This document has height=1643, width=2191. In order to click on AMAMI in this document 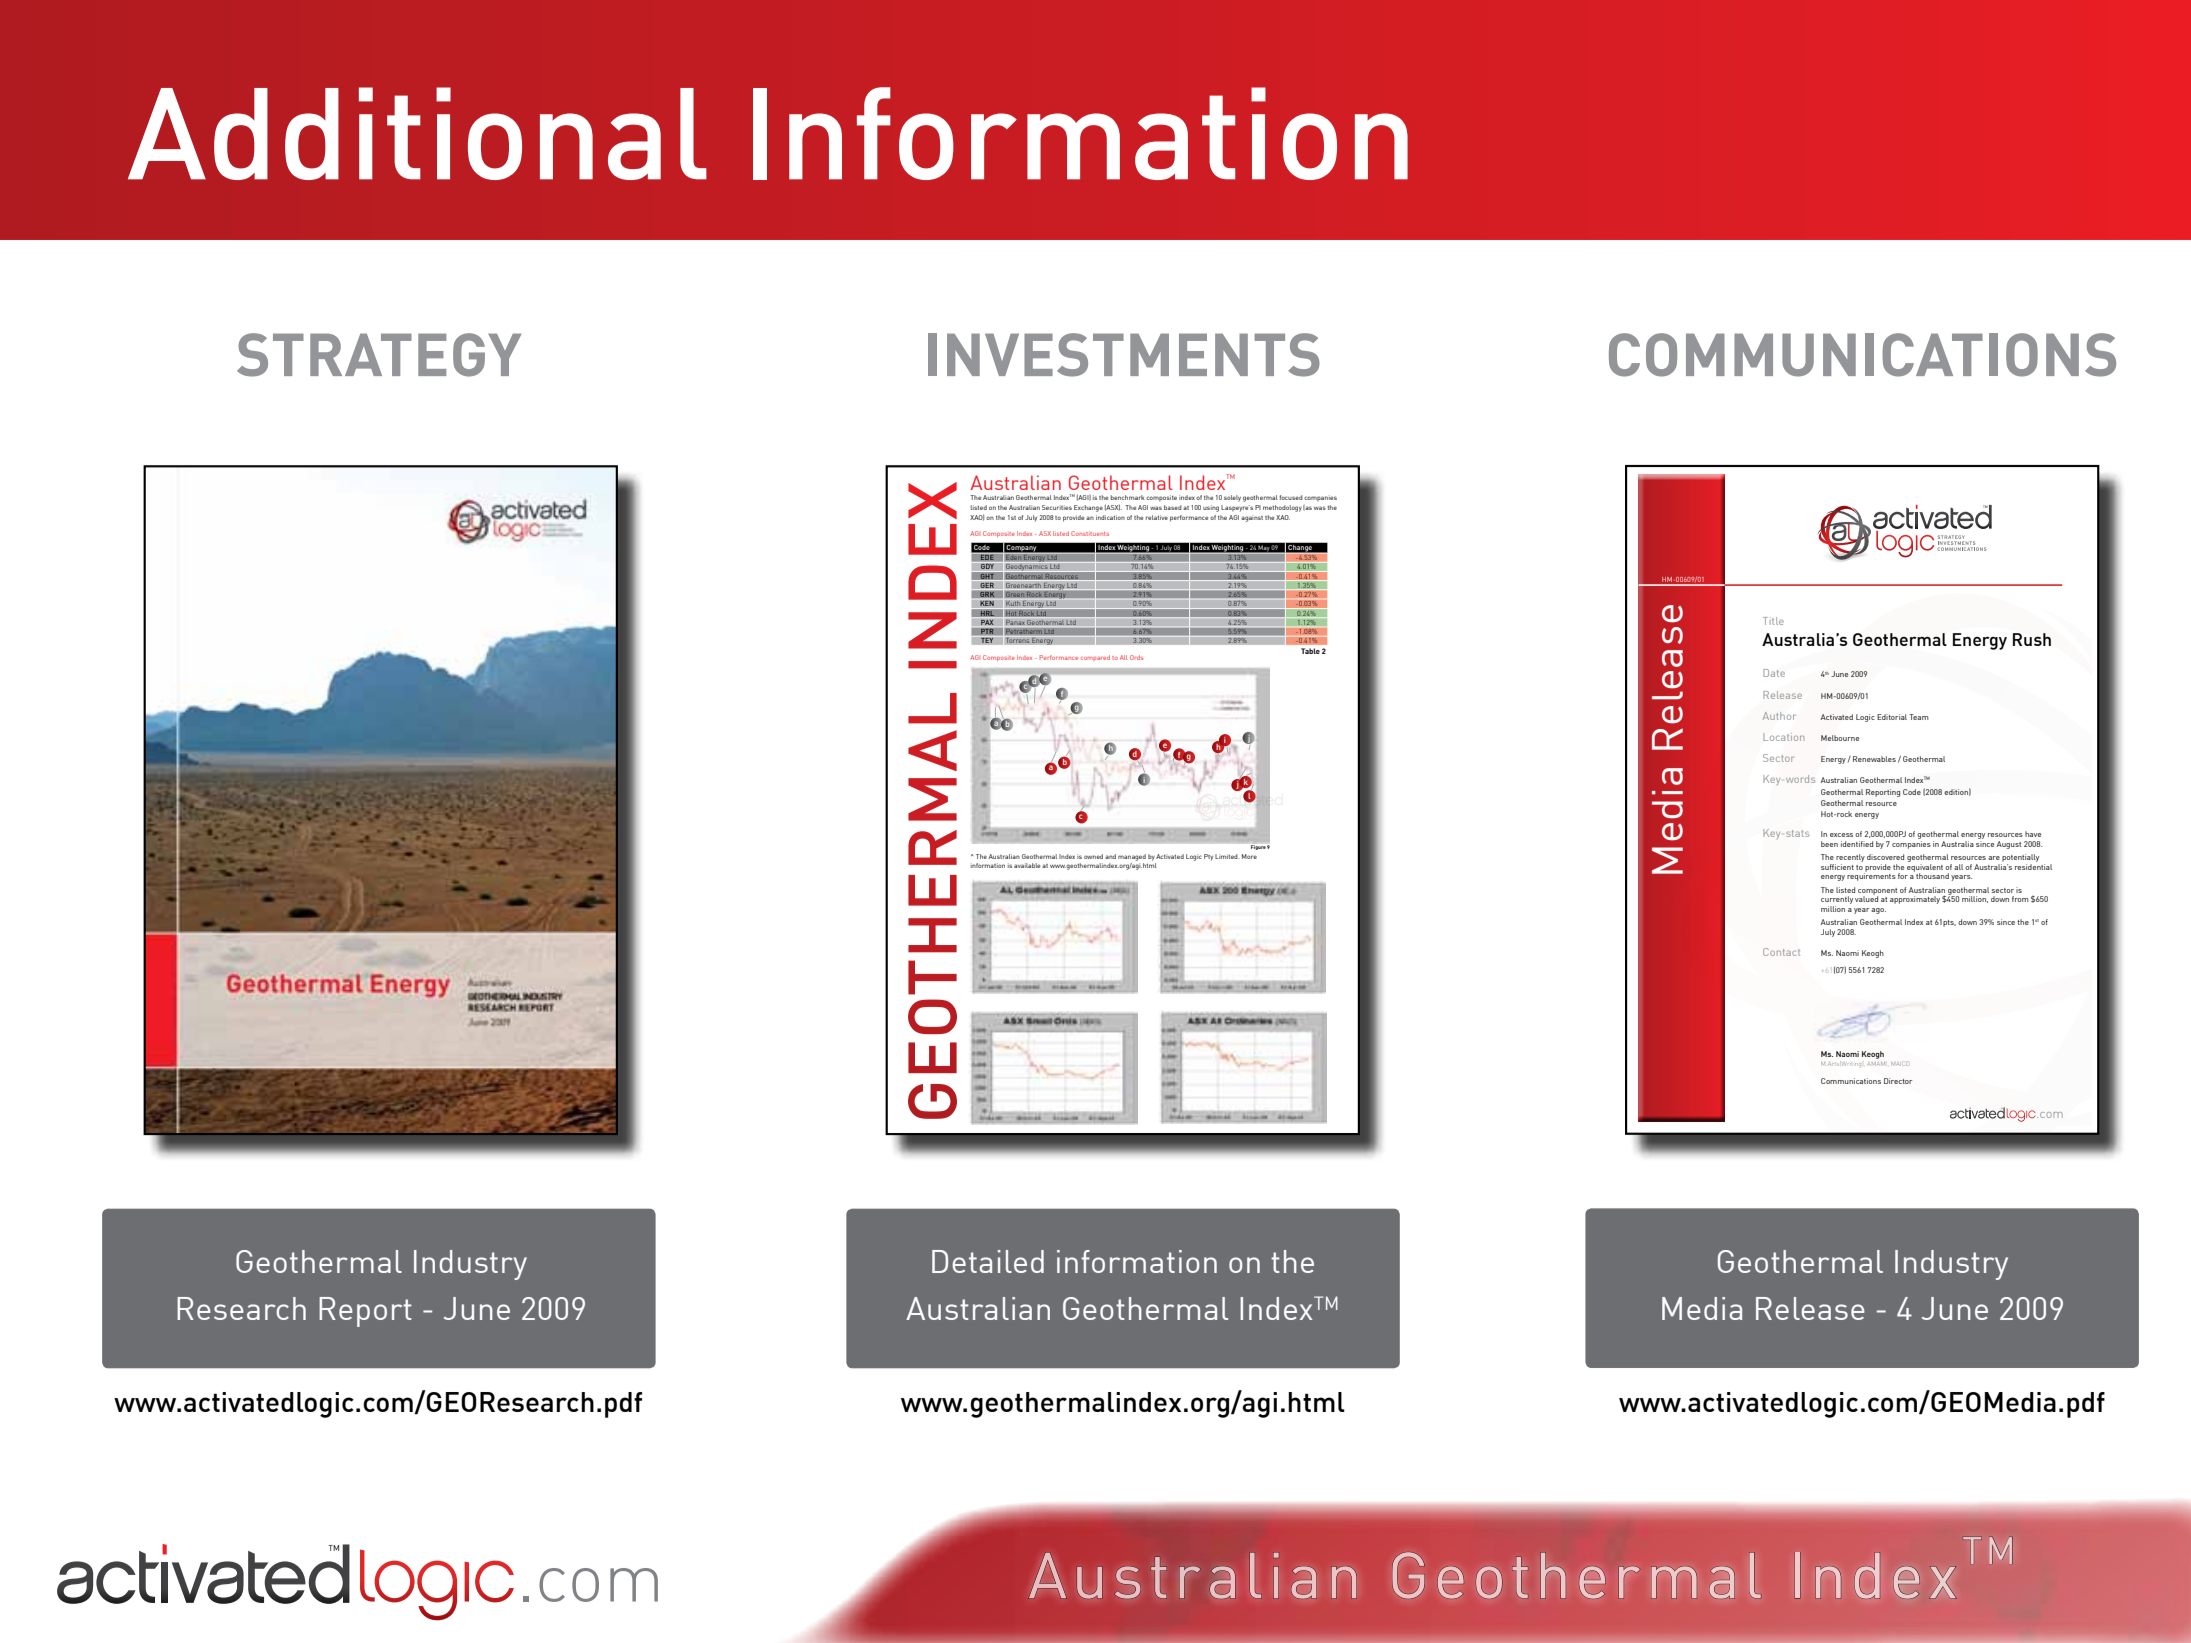, I will do `click(1876, 1063)`.
